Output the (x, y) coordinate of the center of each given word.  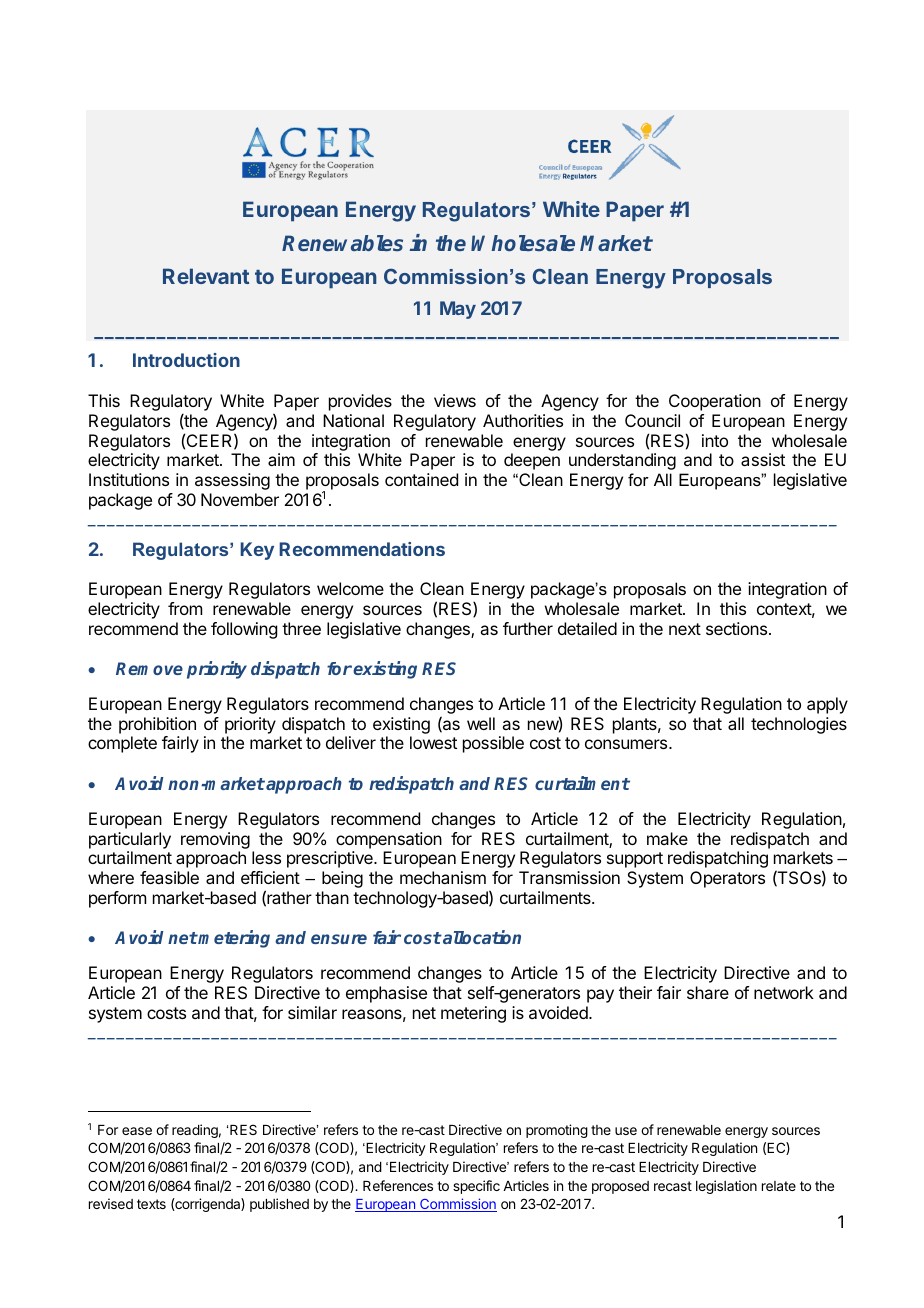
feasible (169, 877)
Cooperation (715, 402)
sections (738, 628)
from (185, 608)
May (458, 310)
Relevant (206, 276)
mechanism (443, 877)
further (528, 628)
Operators (727, 879)
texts (151, 1204)
